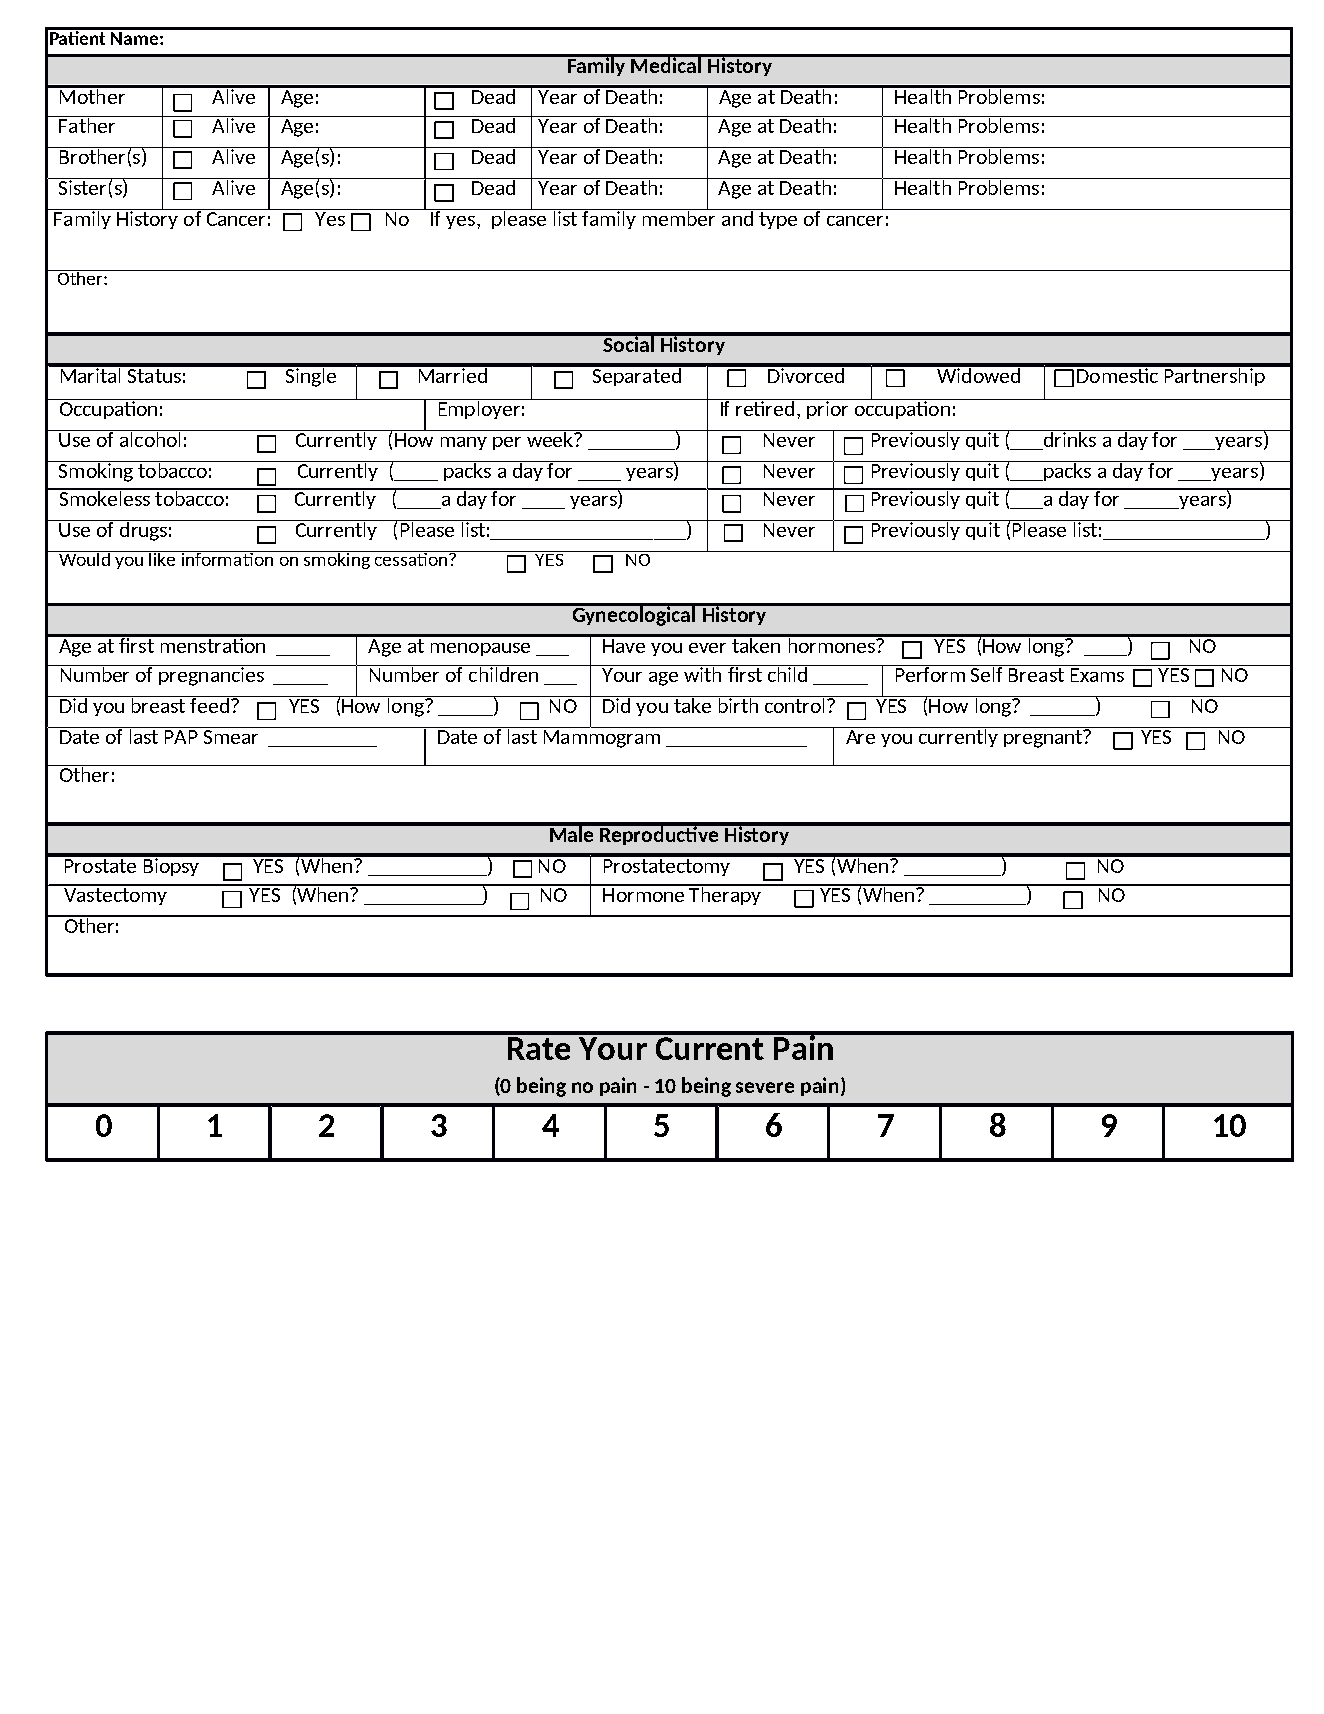 This document has width=1324, height=1714. What do you see at coordinates (480, 649) in the document?
I see `menopause` at bounding box center [480, 649].
